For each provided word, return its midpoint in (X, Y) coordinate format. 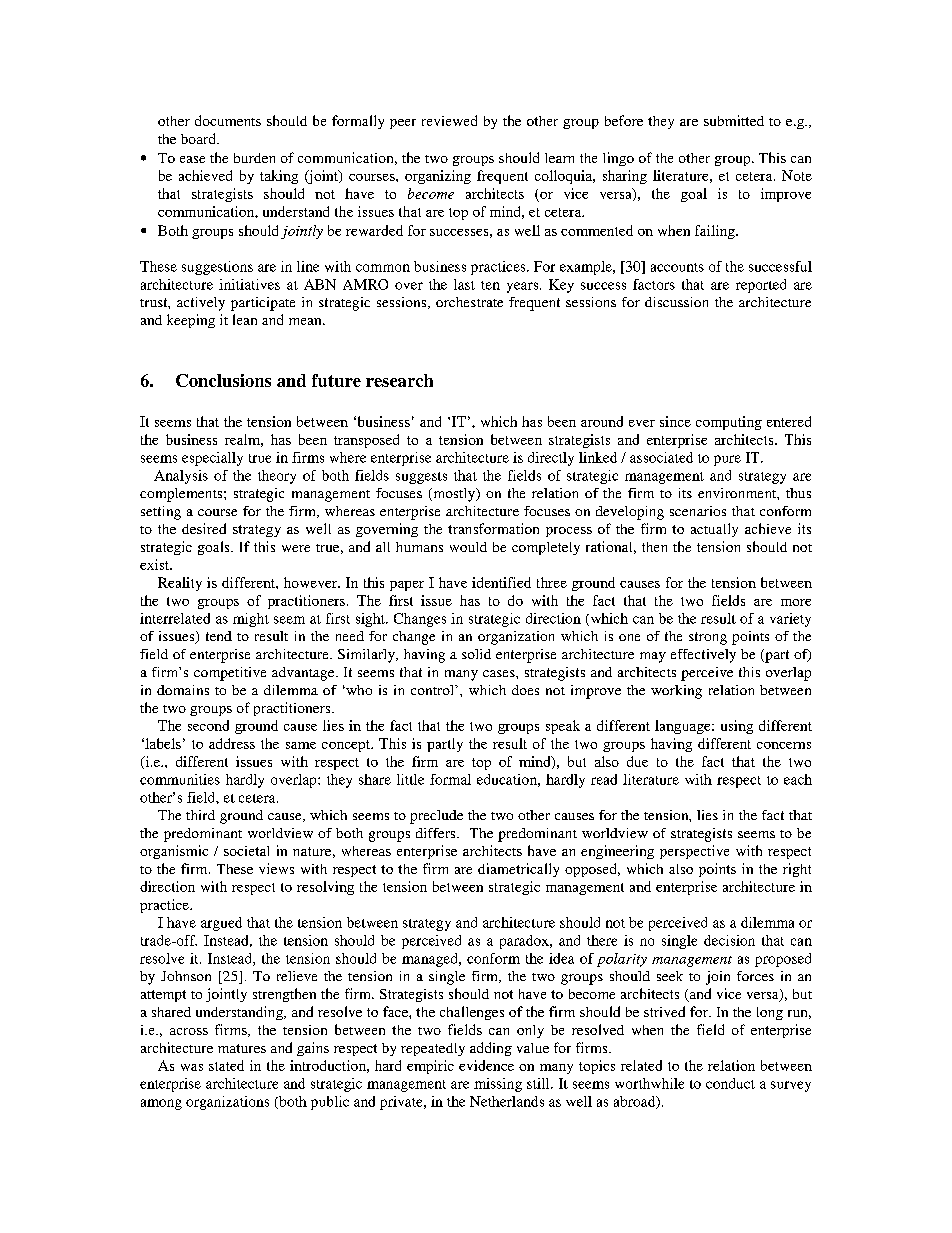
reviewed (449, 120)
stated (226, 1065)
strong (708, 638)
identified (501, 582)
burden (254, 158)
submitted (734, 120)
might (251, 620)
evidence (486, 1065)
